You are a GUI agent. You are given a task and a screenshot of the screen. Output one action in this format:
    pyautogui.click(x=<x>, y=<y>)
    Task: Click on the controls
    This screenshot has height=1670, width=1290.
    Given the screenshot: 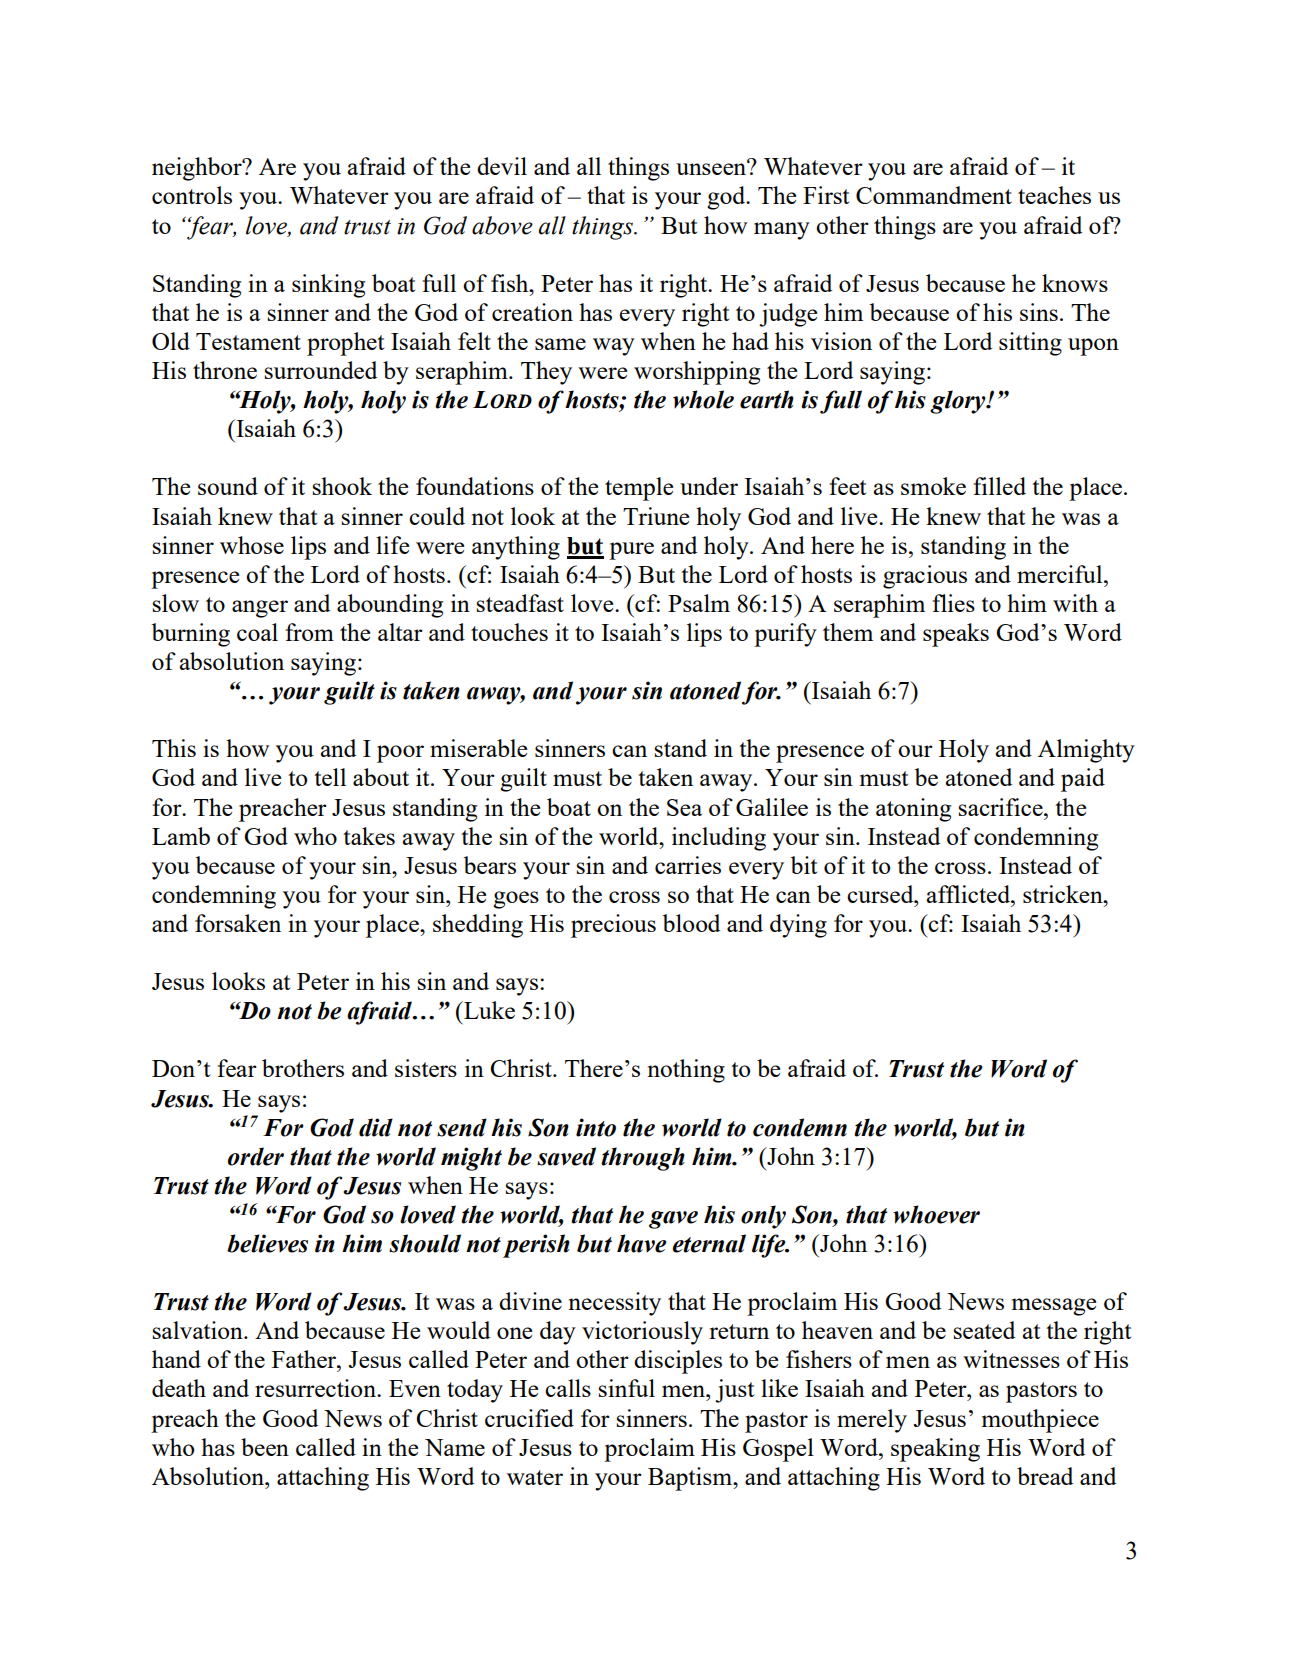 What is the action you would take?
    pyautogui.click(x=192, y=195)
